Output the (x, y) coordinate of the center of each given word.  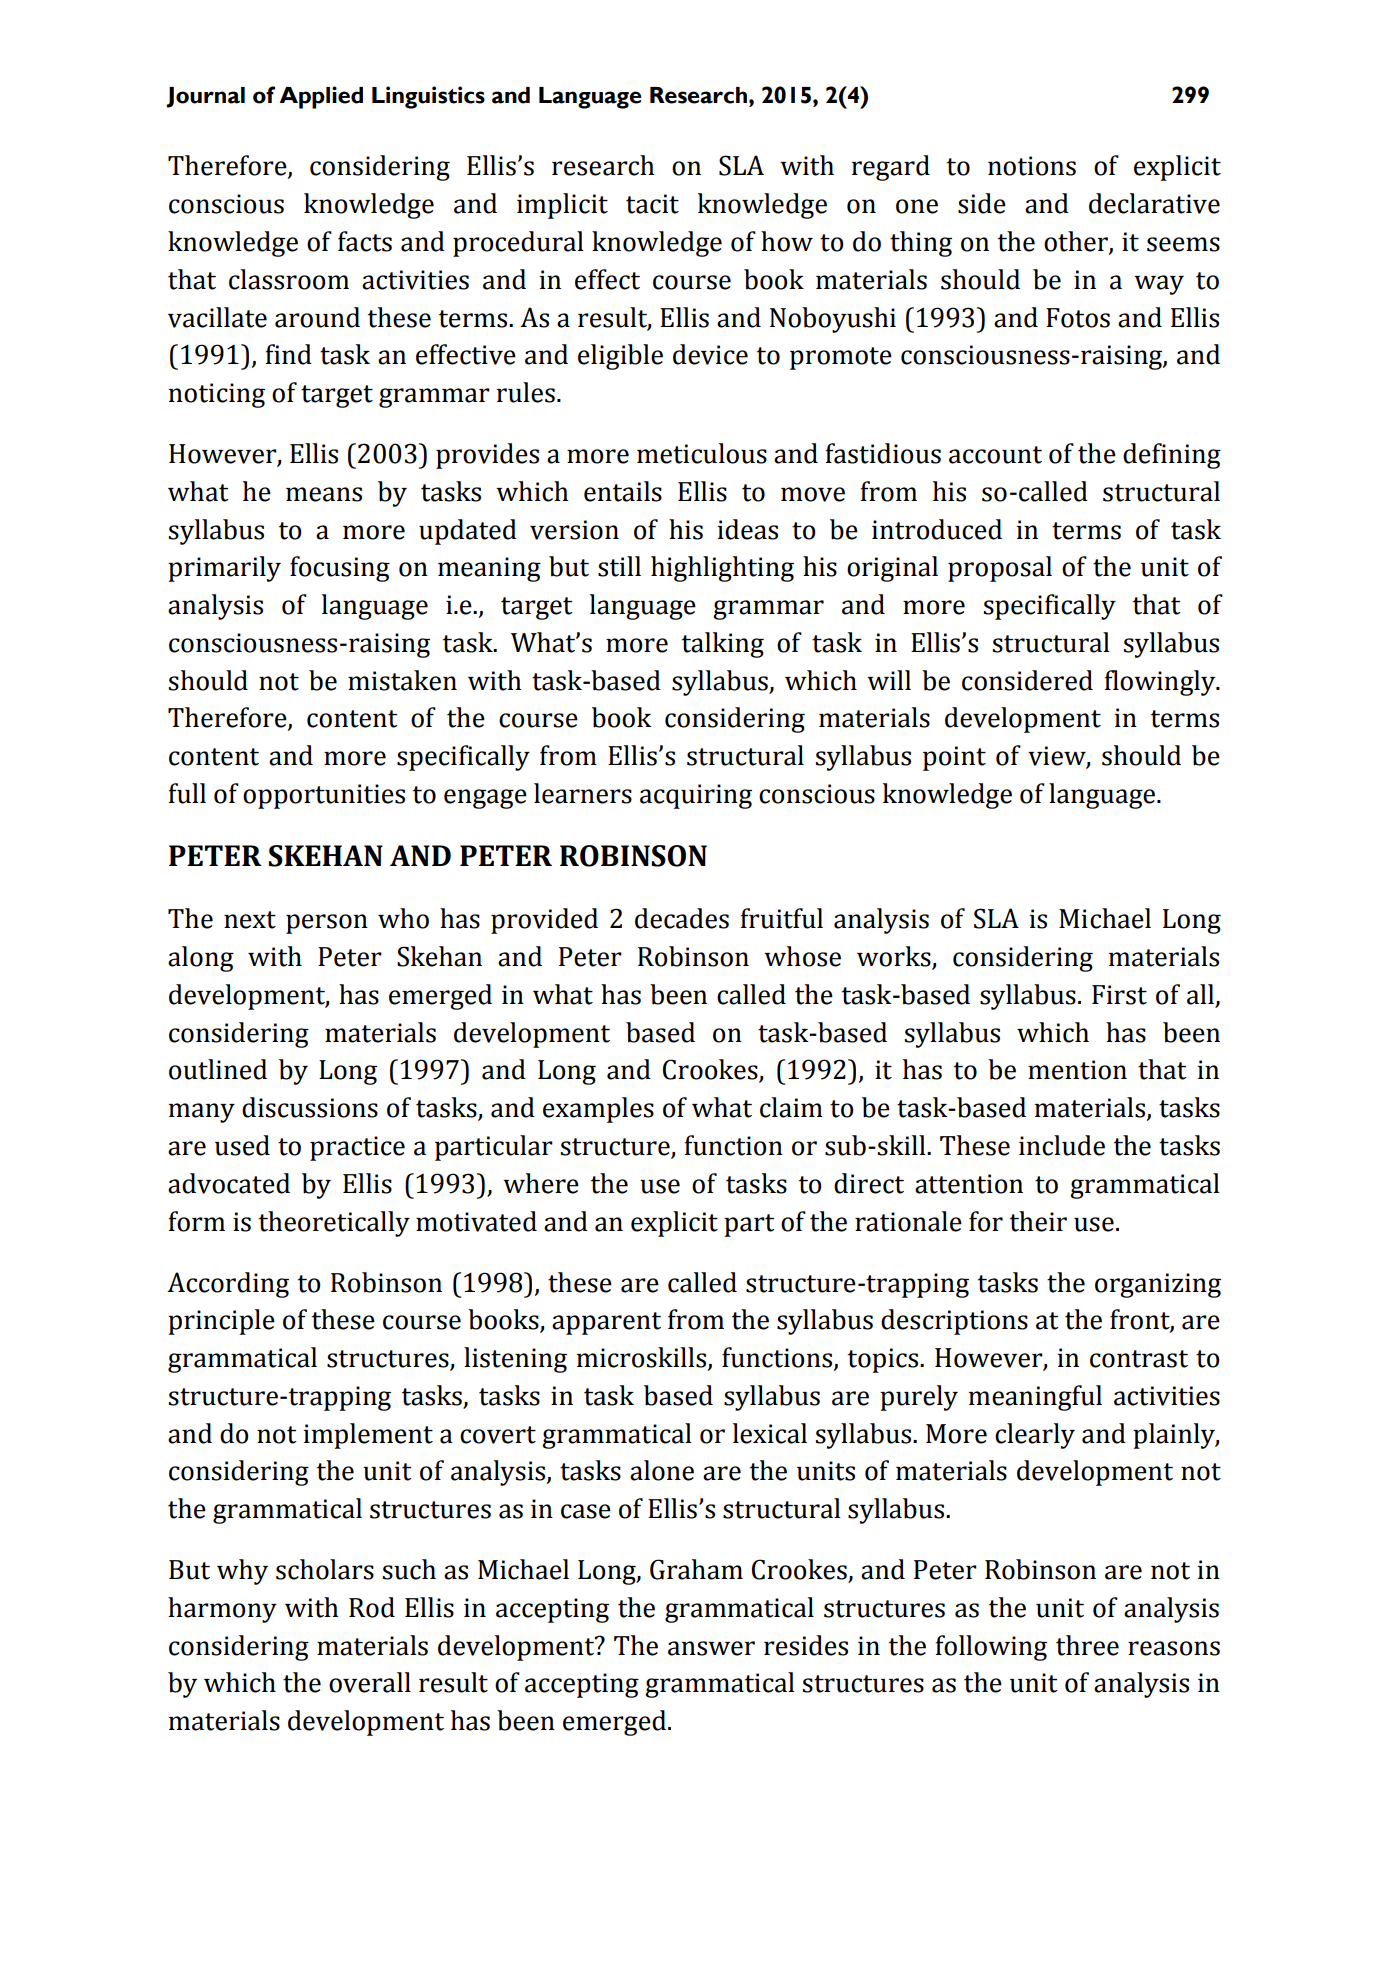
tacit (652, 204)
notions (1032, 166)
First (1119, 995)
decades (682, 918)
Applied (321, 97)
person (327, 924)
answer (711, 1648)
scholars (325, 1569)
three (1087, 1645)
